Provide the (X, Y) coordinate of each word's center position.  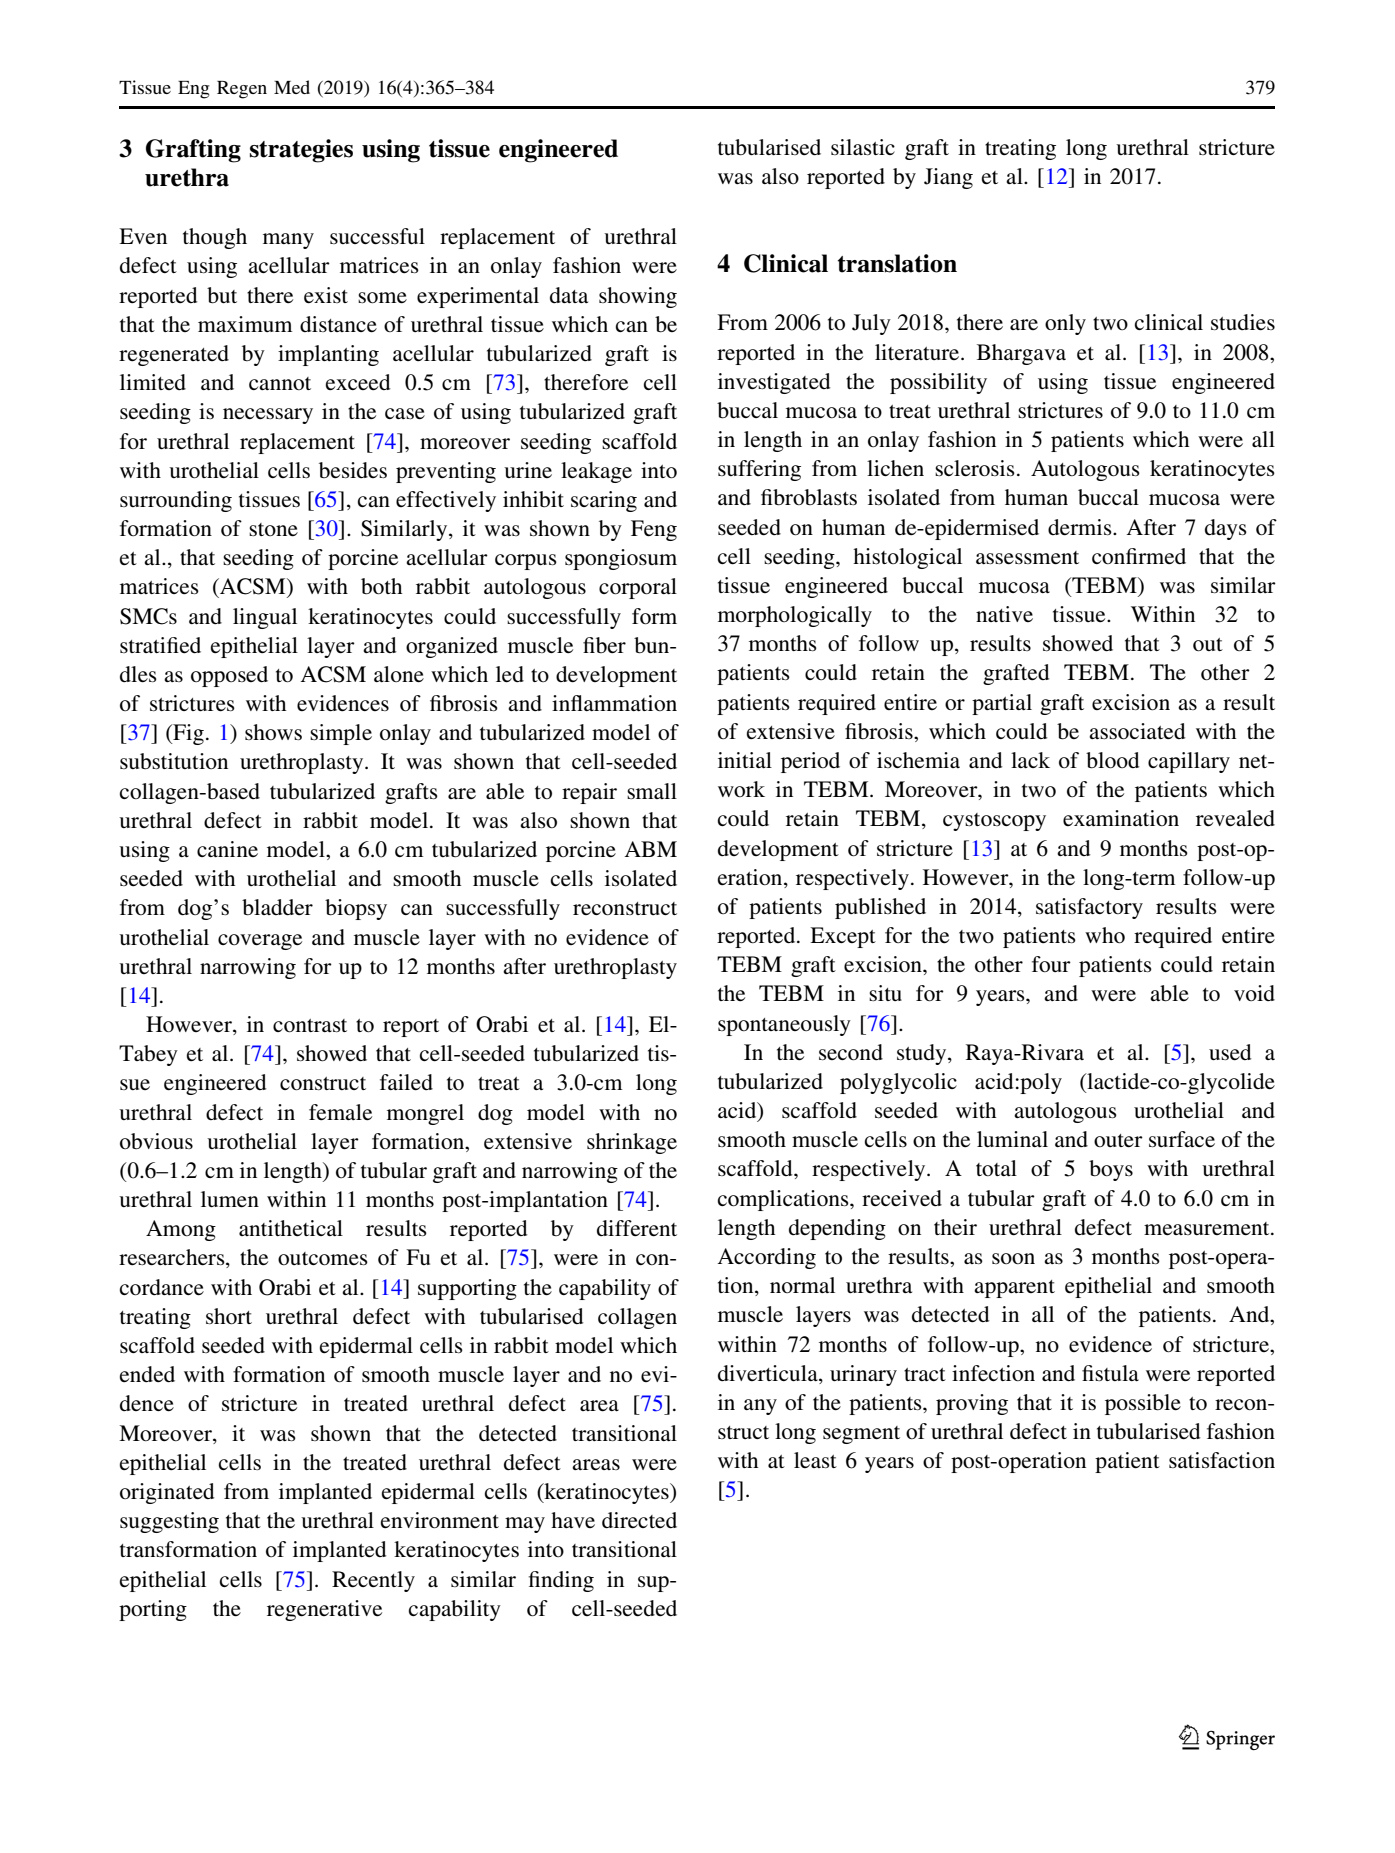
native (1004, 614)
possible (1143, 1404)
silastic (863, 147)
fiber (604, 645)
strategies (301, 151)
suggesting (169, 1522)
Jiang (948, 178)
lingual (265, 618)
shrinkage (632, 1143)
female (340, 1112)
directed (639, 1520)
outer (1118, 1141)
